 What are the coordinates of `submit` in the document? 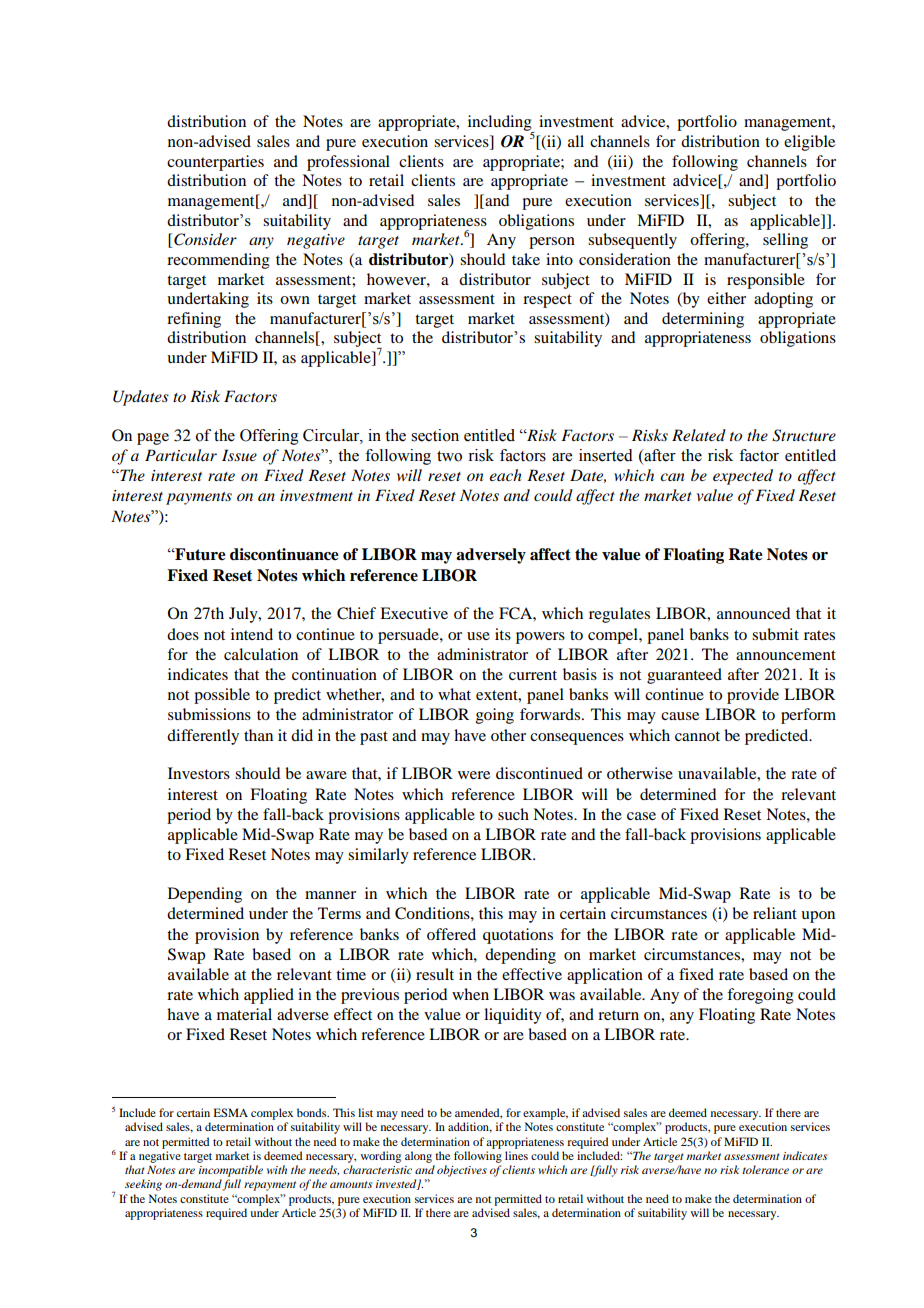 It's located at (775, 634).
